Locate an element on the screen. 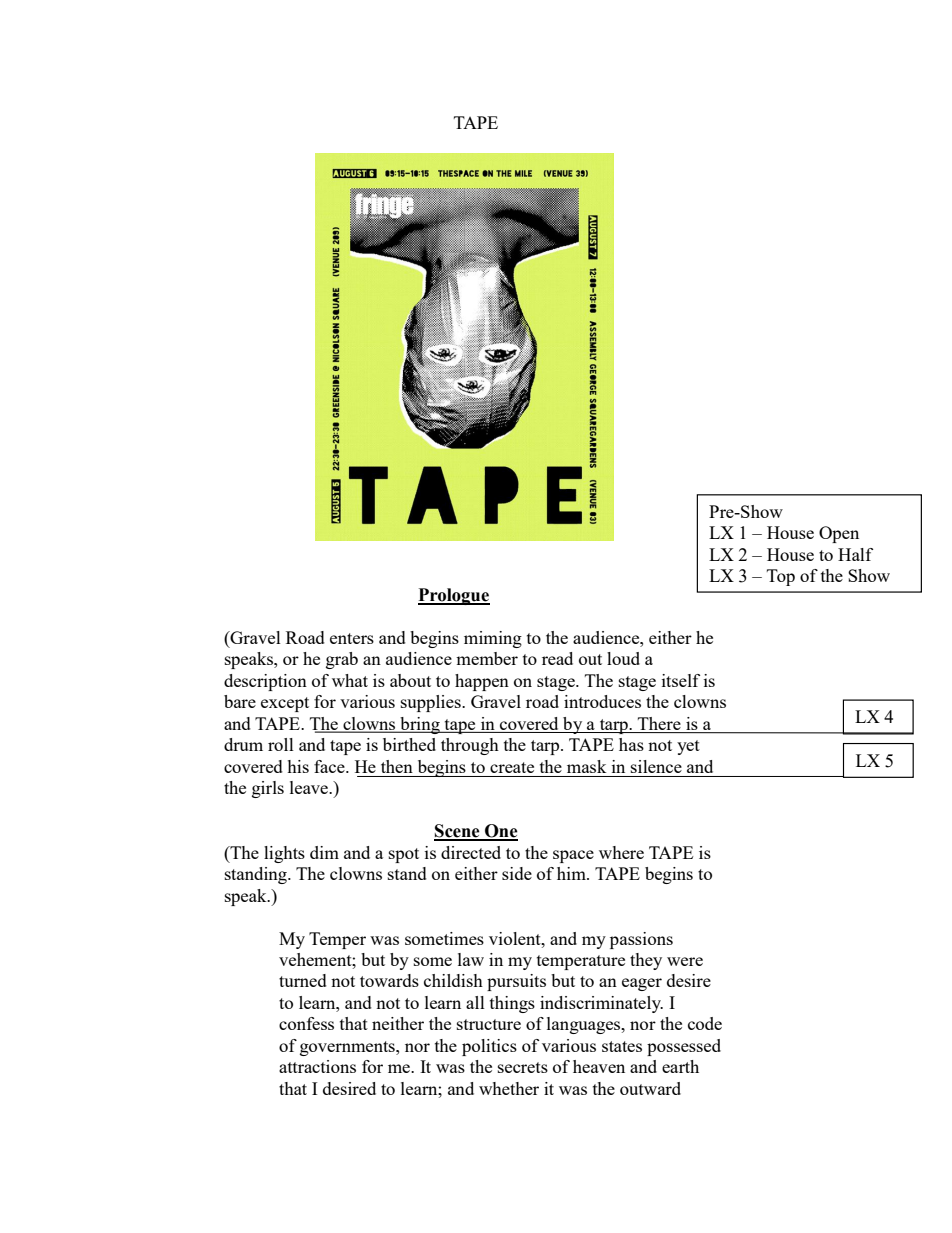 The height and width of the screenshot is (1233, 952). silence is located at coordinates (656, 766).
